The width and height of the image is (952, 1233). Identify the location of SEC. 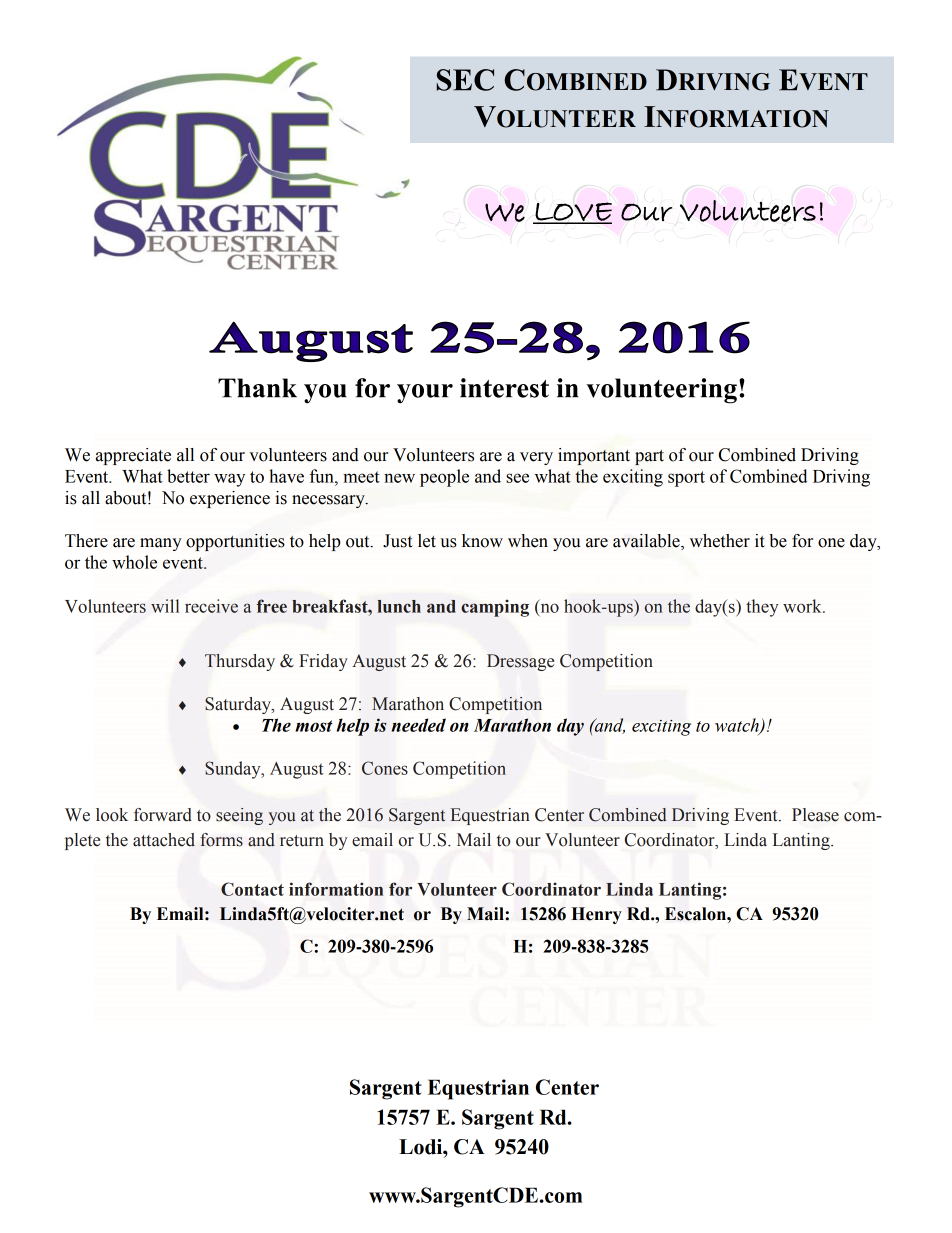
(465, 80).
